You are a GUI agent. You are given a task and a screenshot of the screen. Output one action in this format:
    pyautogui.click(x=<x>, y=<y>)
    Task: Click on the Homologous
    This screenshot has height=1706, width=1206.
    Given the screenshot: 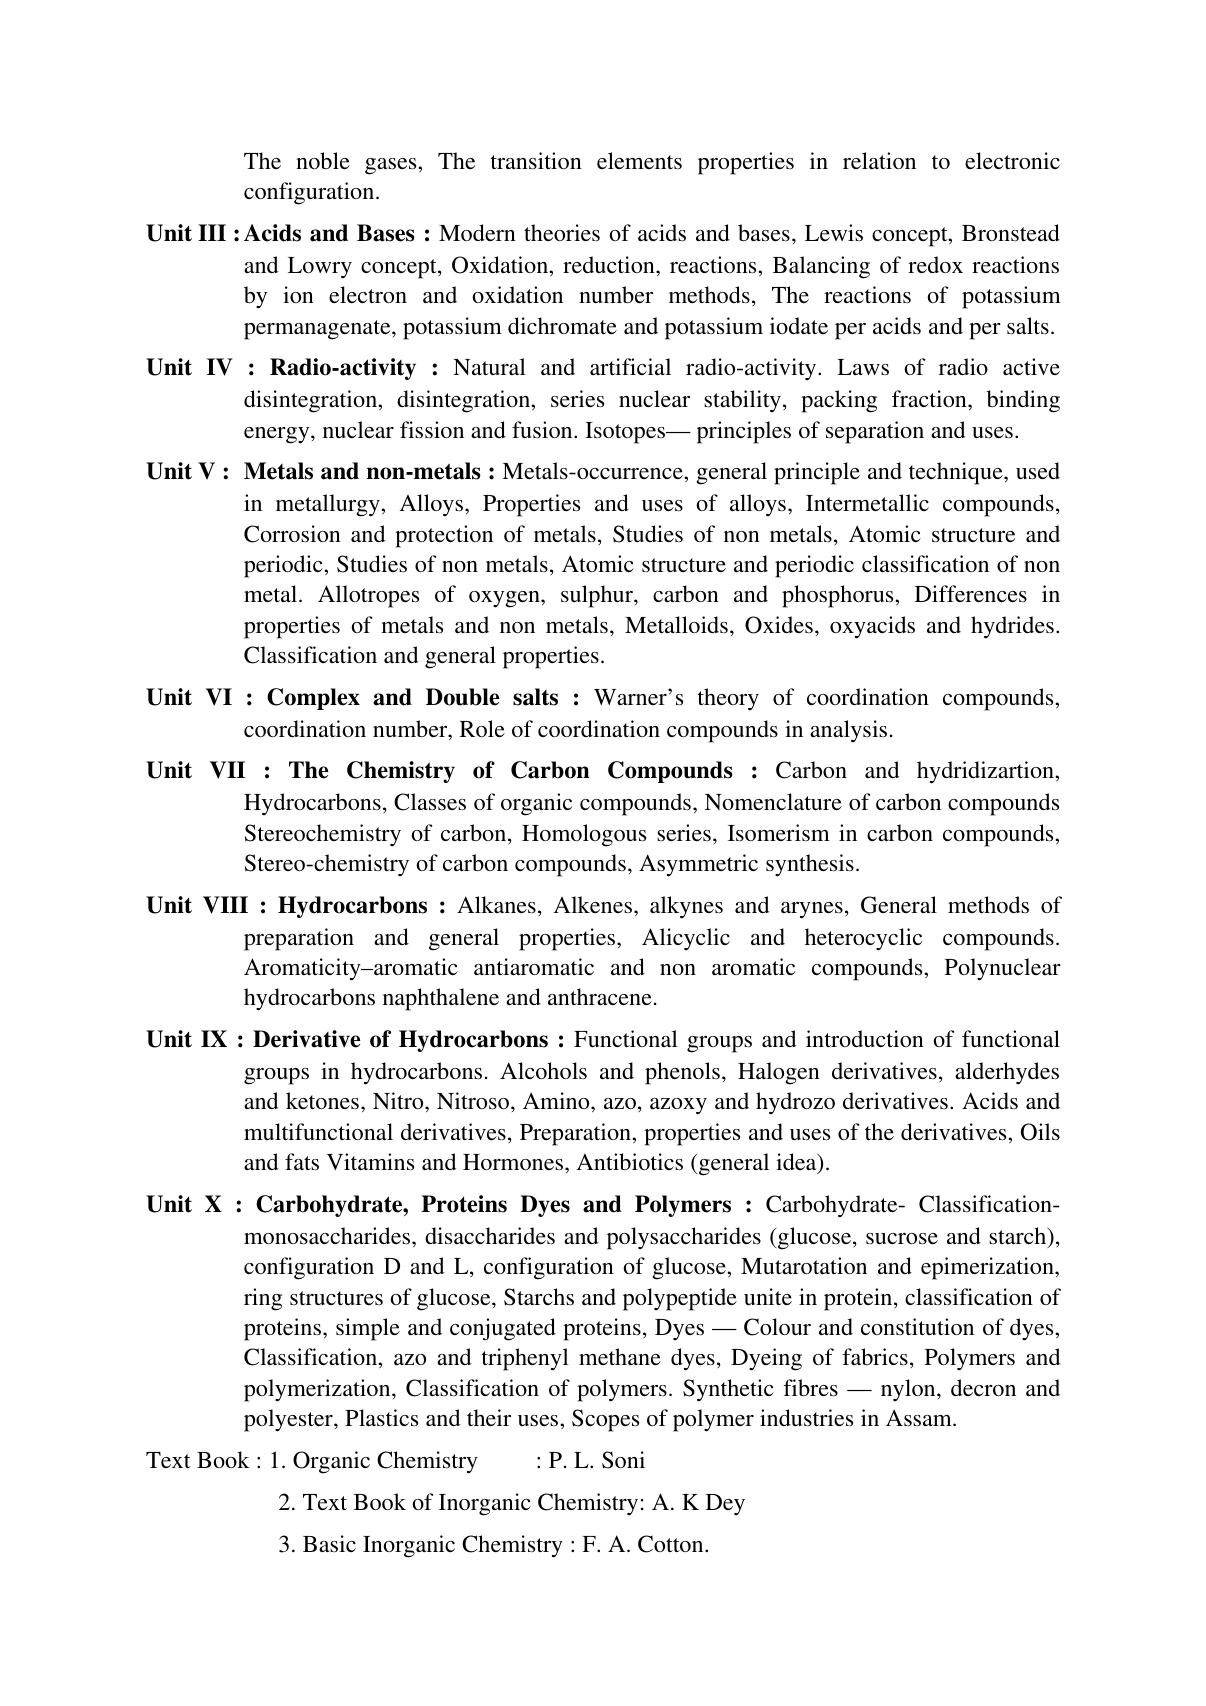 What is the action you would take?
    pyautogui.click(x=584, y=835)
